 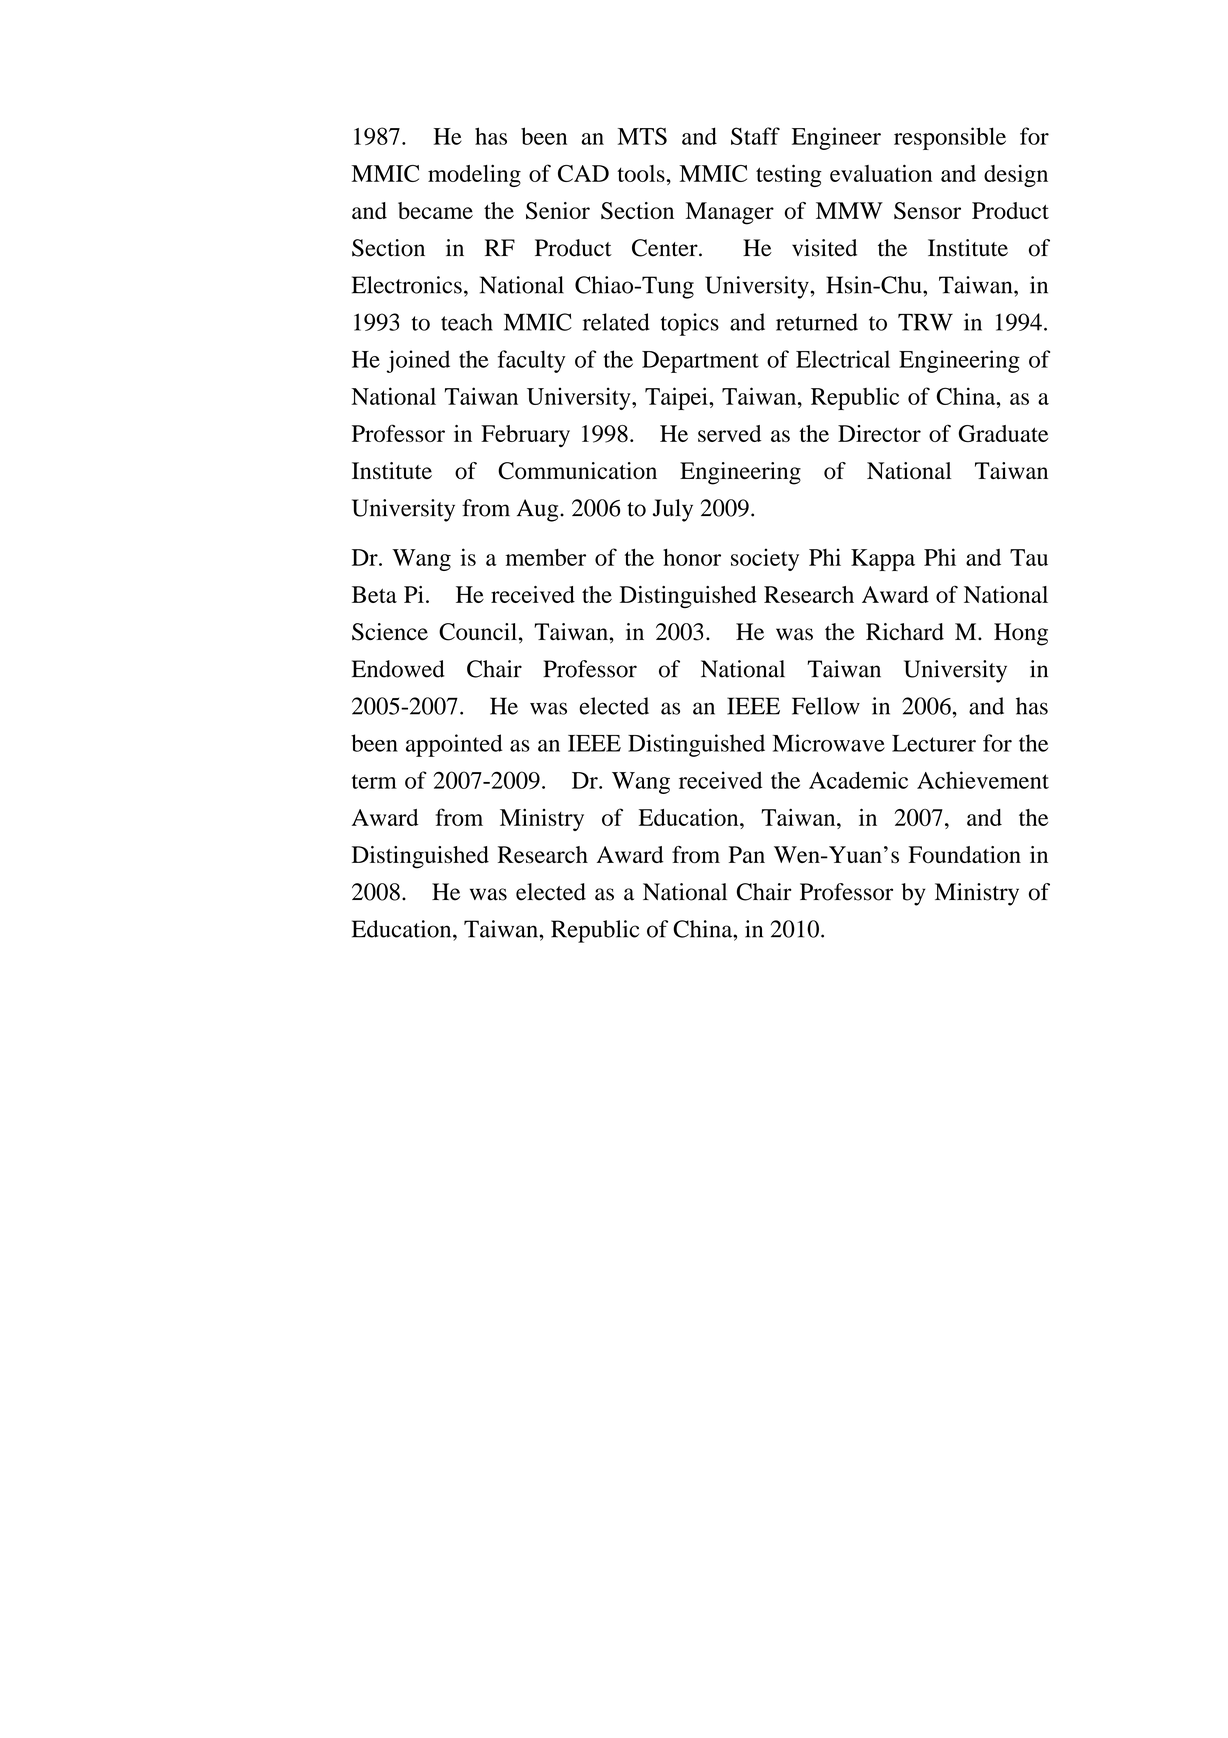 I want to click on tools, so click(x=642, y=173).
